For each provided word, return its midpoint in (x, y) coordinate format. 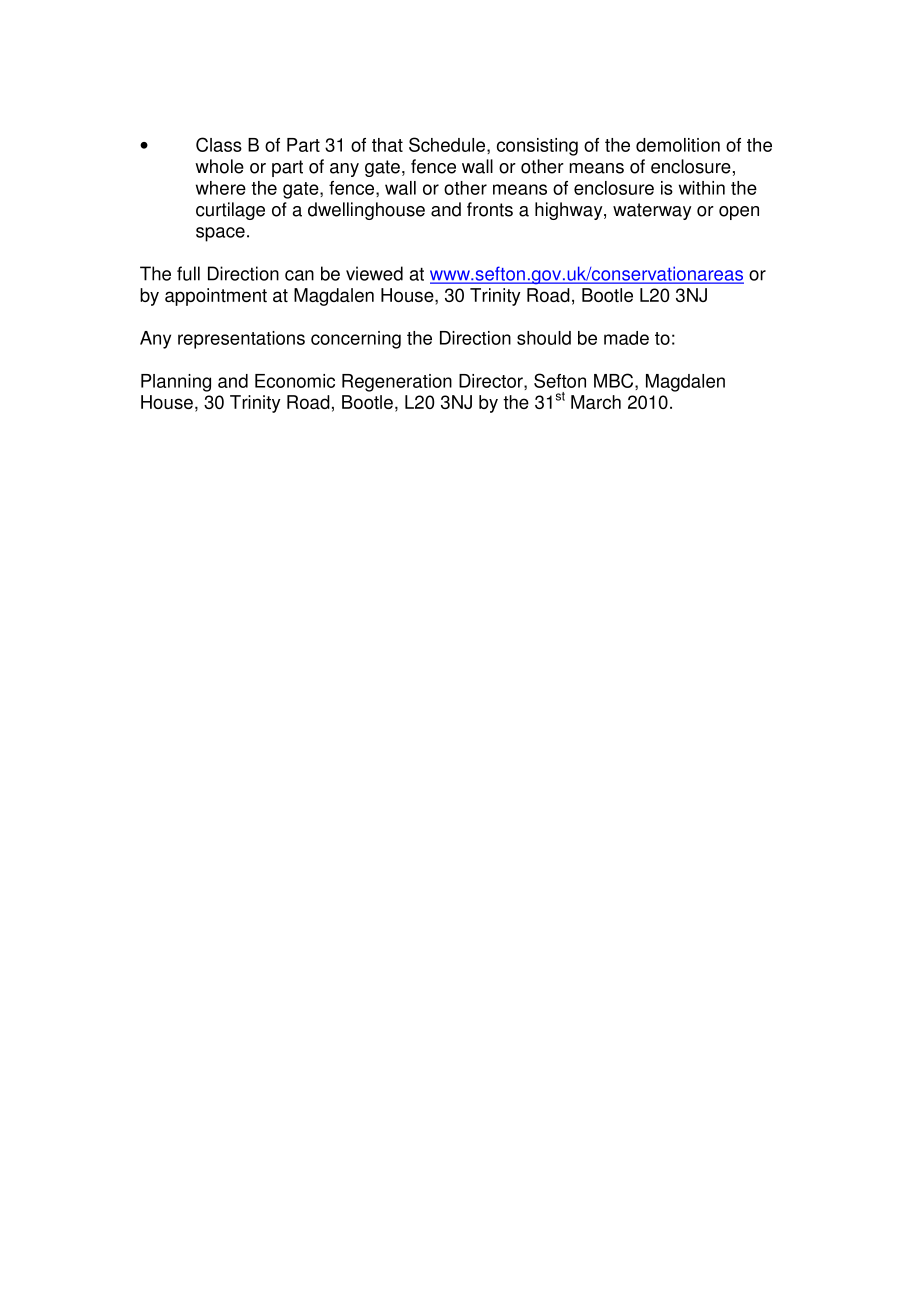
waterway (652, 211)
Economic (295, 381)
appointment (216, 297)
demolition (678, 145)
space (220, 234)
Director (492, 382)
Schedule (448, 145)
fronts (490, 209)
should (544, 338)
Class (219, 144)
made (626, 338)
